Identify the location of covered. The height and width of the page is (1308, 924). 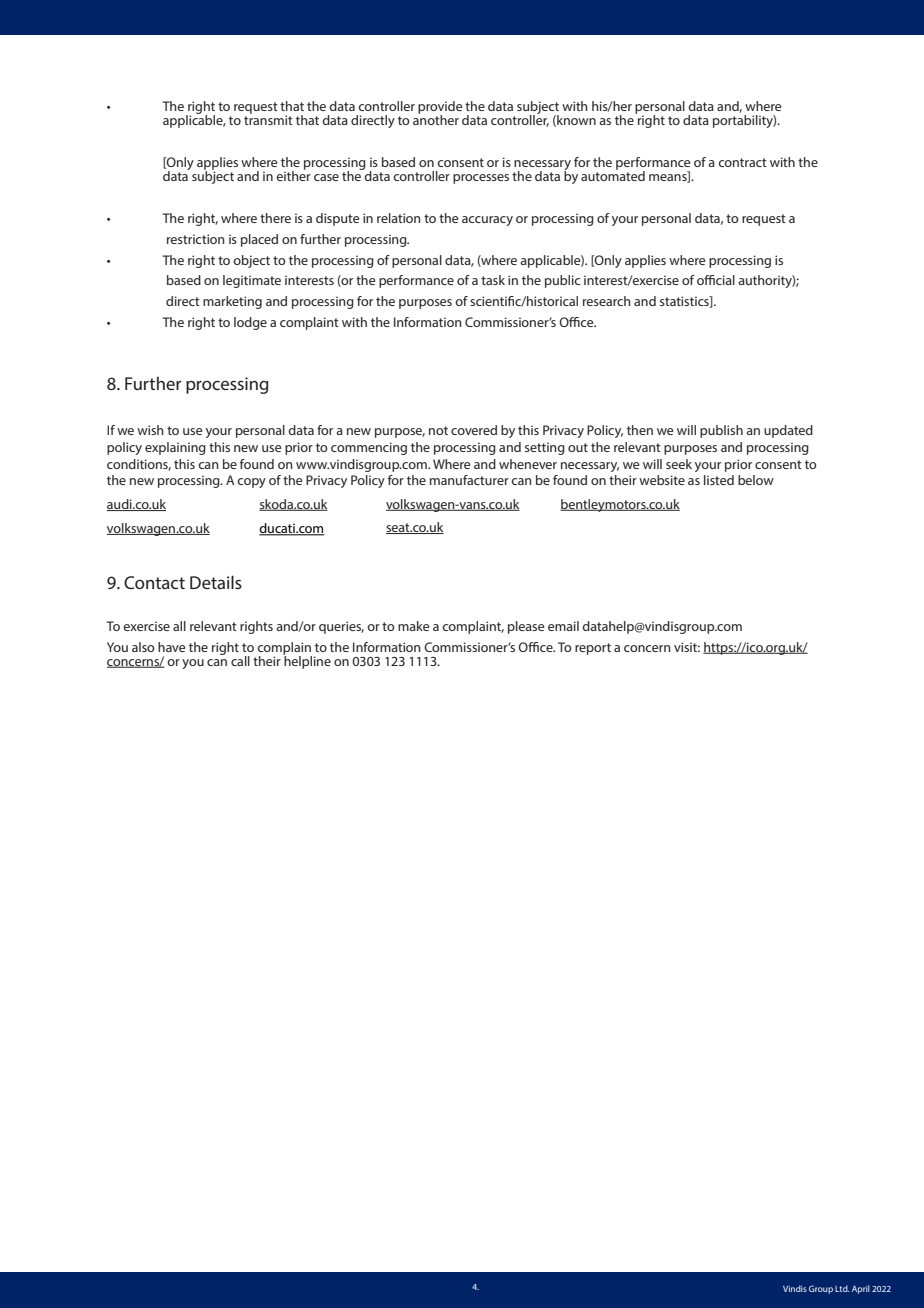
(474, 430).
